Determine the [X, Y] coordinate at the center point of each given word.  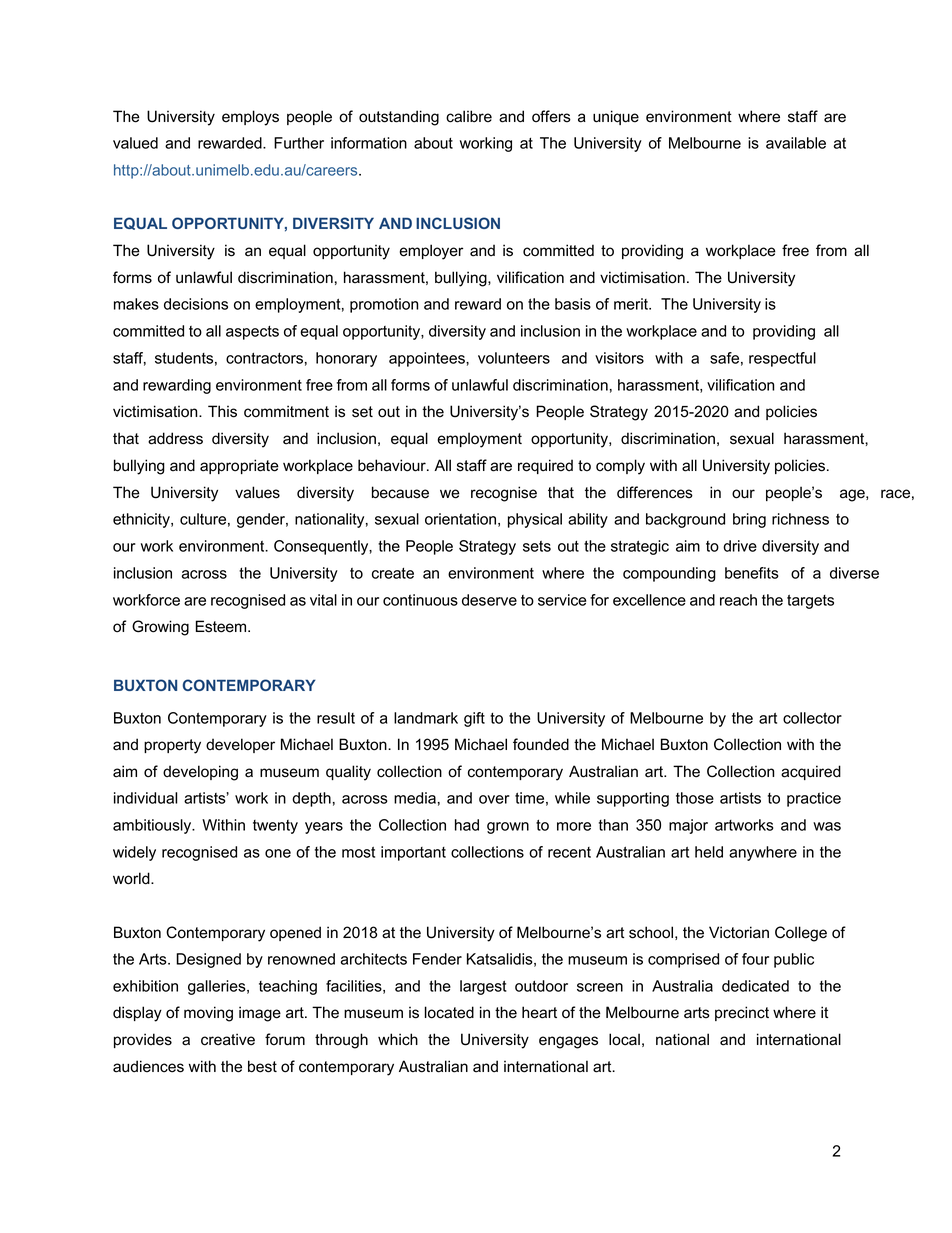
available [796, 143]
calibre [469, 116]
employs [250, 118]
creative [228, 1039]
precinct [742, 1013]
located [449, 1012]
